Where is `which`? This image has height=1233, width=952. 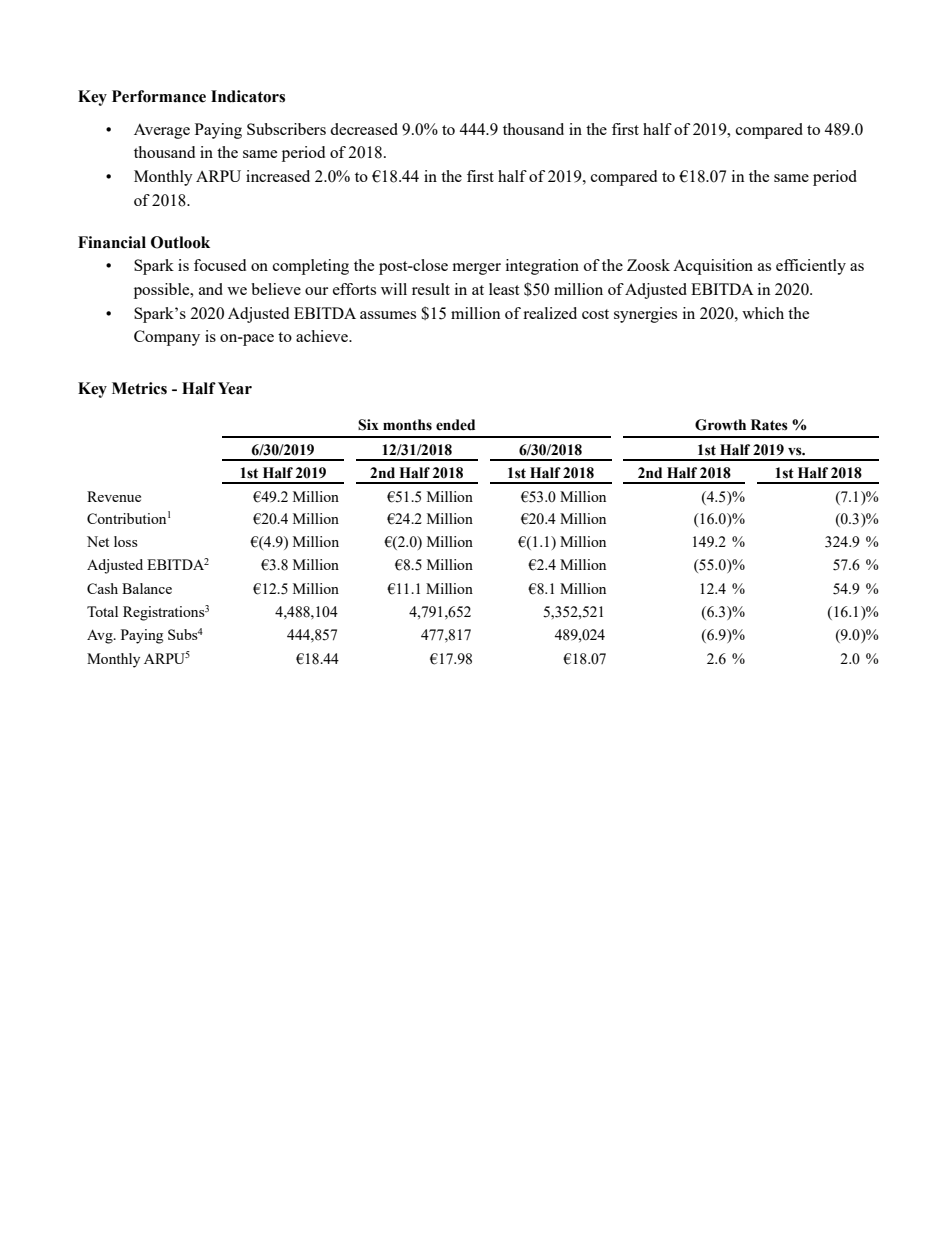 which is located at coordinates (763, 313).
